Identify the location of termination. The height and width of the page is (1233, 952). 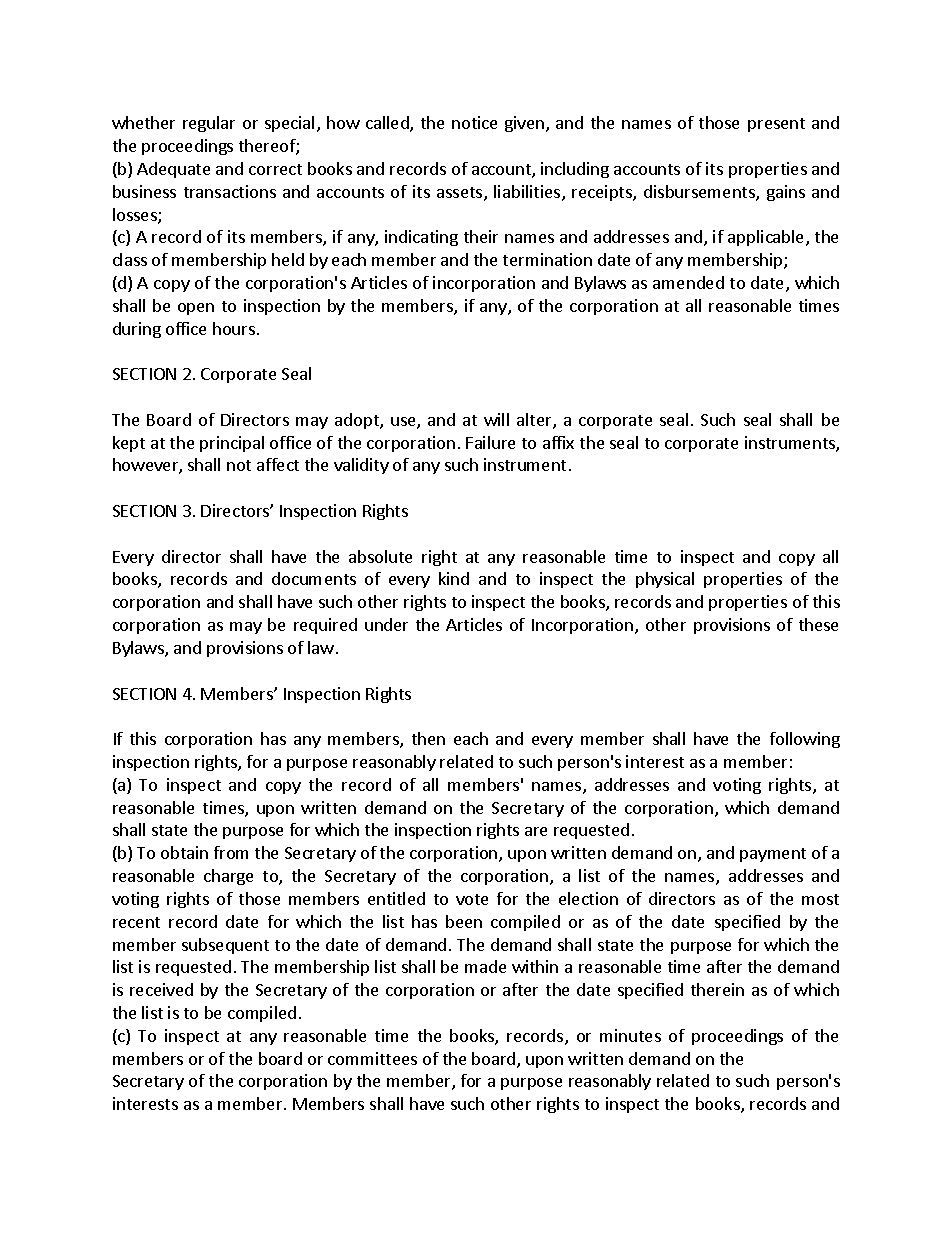
(547, 259).
